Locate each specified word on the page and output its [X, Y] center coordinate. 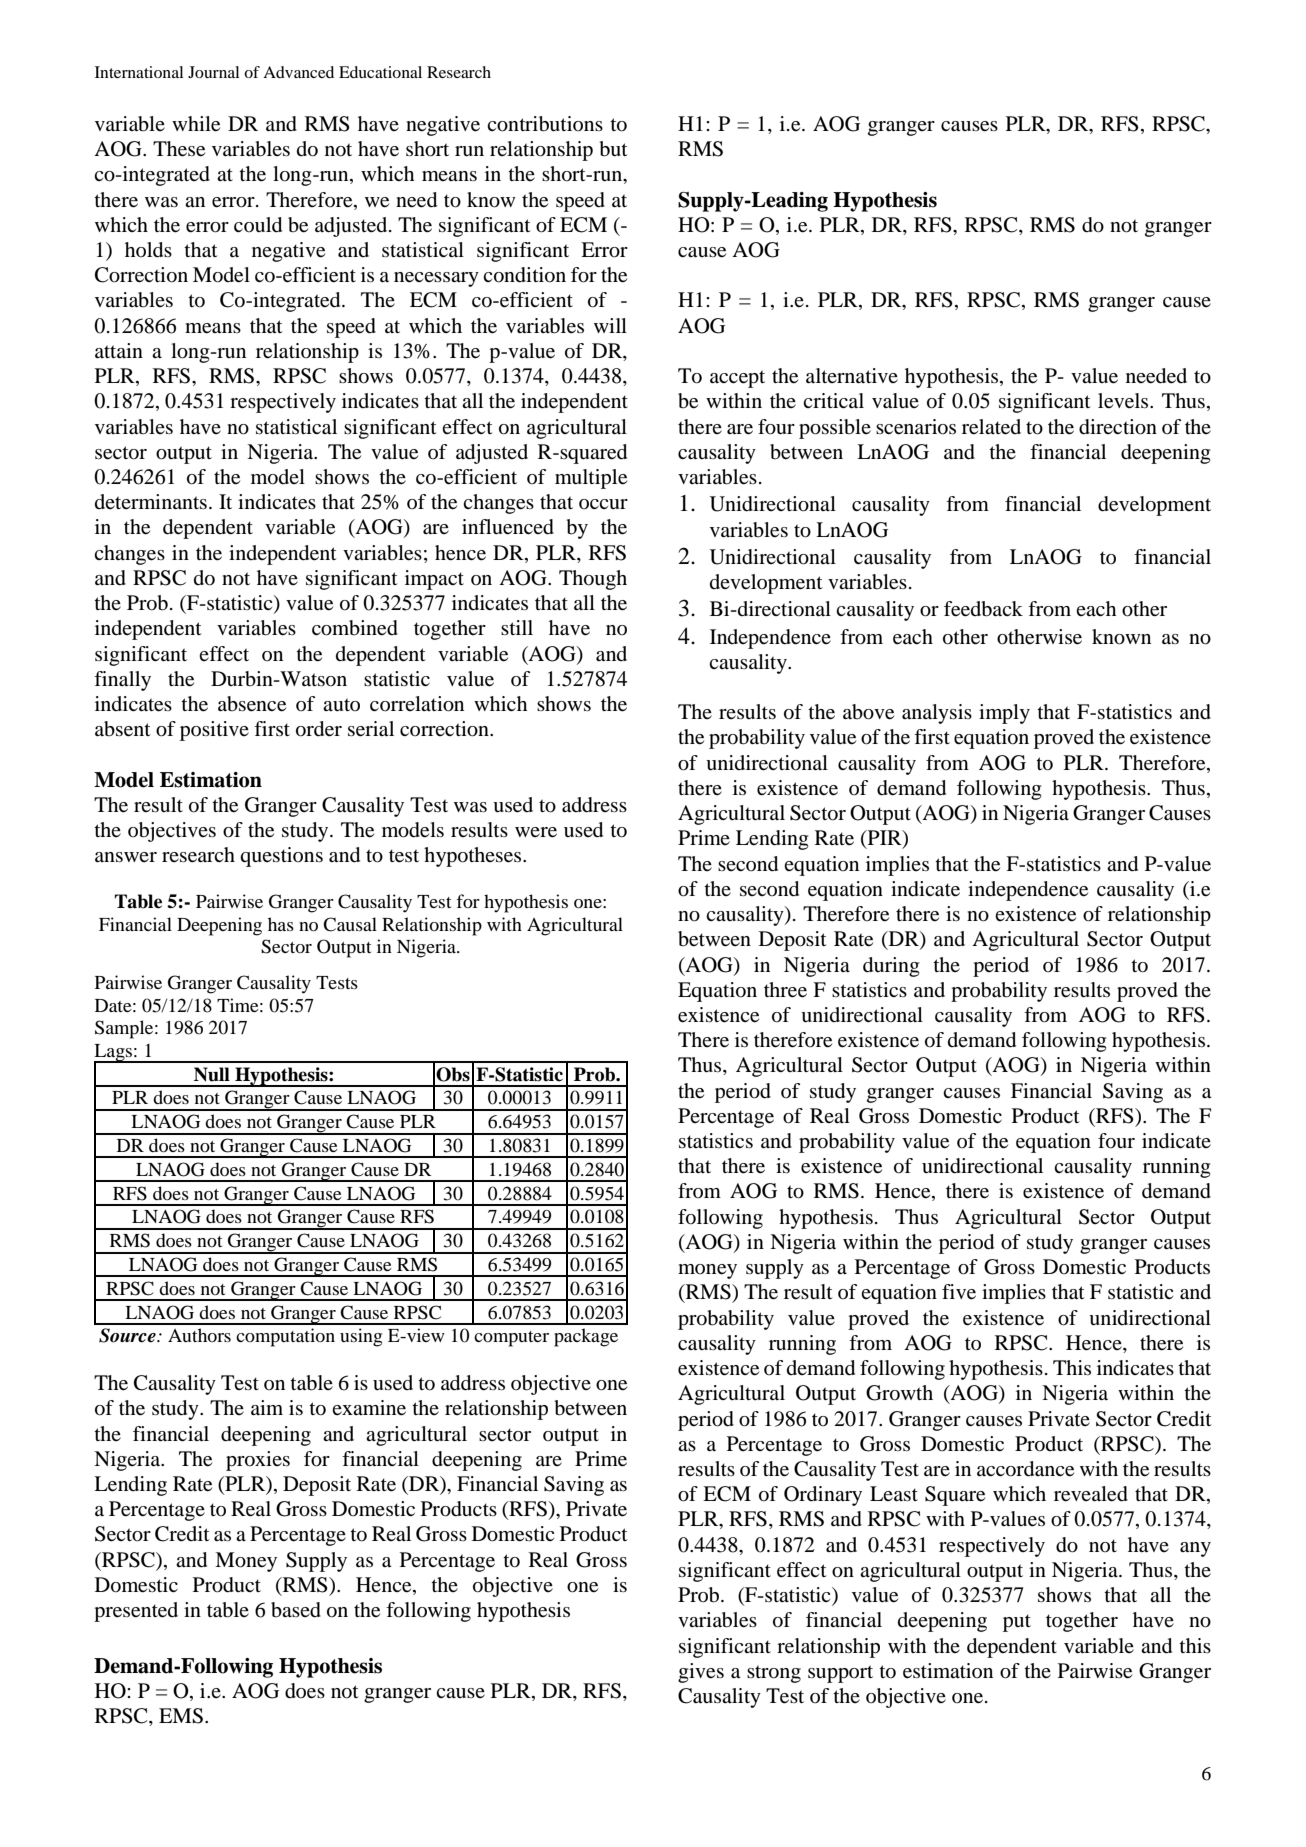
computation [285, 1337]
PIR [884, 839]
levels [1124, 401]
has [281, 924]
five [959, 1292]
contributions [545, 124]
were [536, 832]
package [586, 1337]
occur [603, 504]
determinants [151, 502]
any [1195, 1549]
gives [701, 1673]
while [196, 124]
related [991, 427]
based [296, 1610]
